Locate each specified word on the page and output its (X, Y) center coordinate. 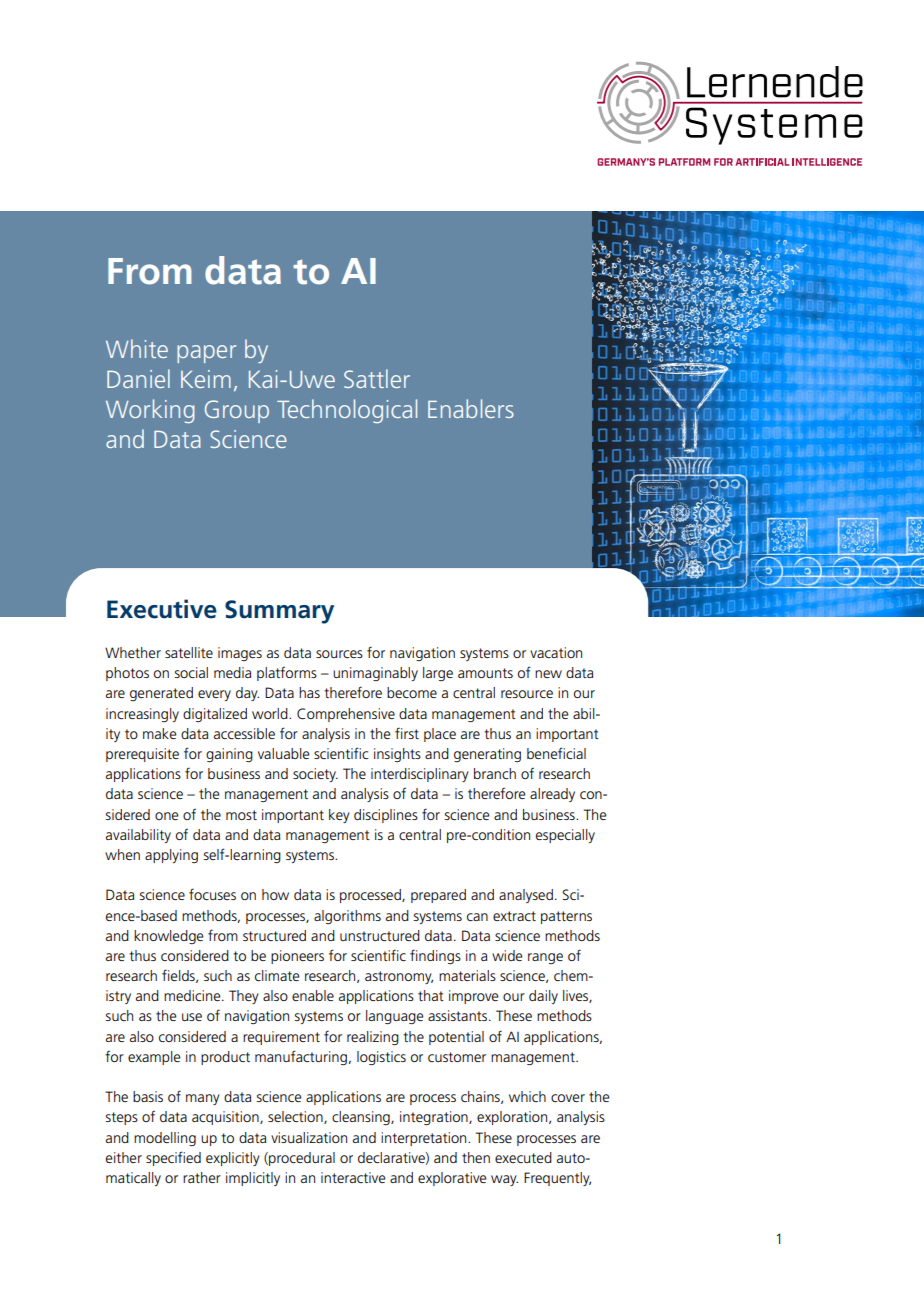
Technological (347, 411)
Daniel (138, 378)
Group (237, 411)
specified (173, 1158)
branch (495, 773)
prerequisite (142, 755)
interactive (353, 1177)
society (315, 775)
